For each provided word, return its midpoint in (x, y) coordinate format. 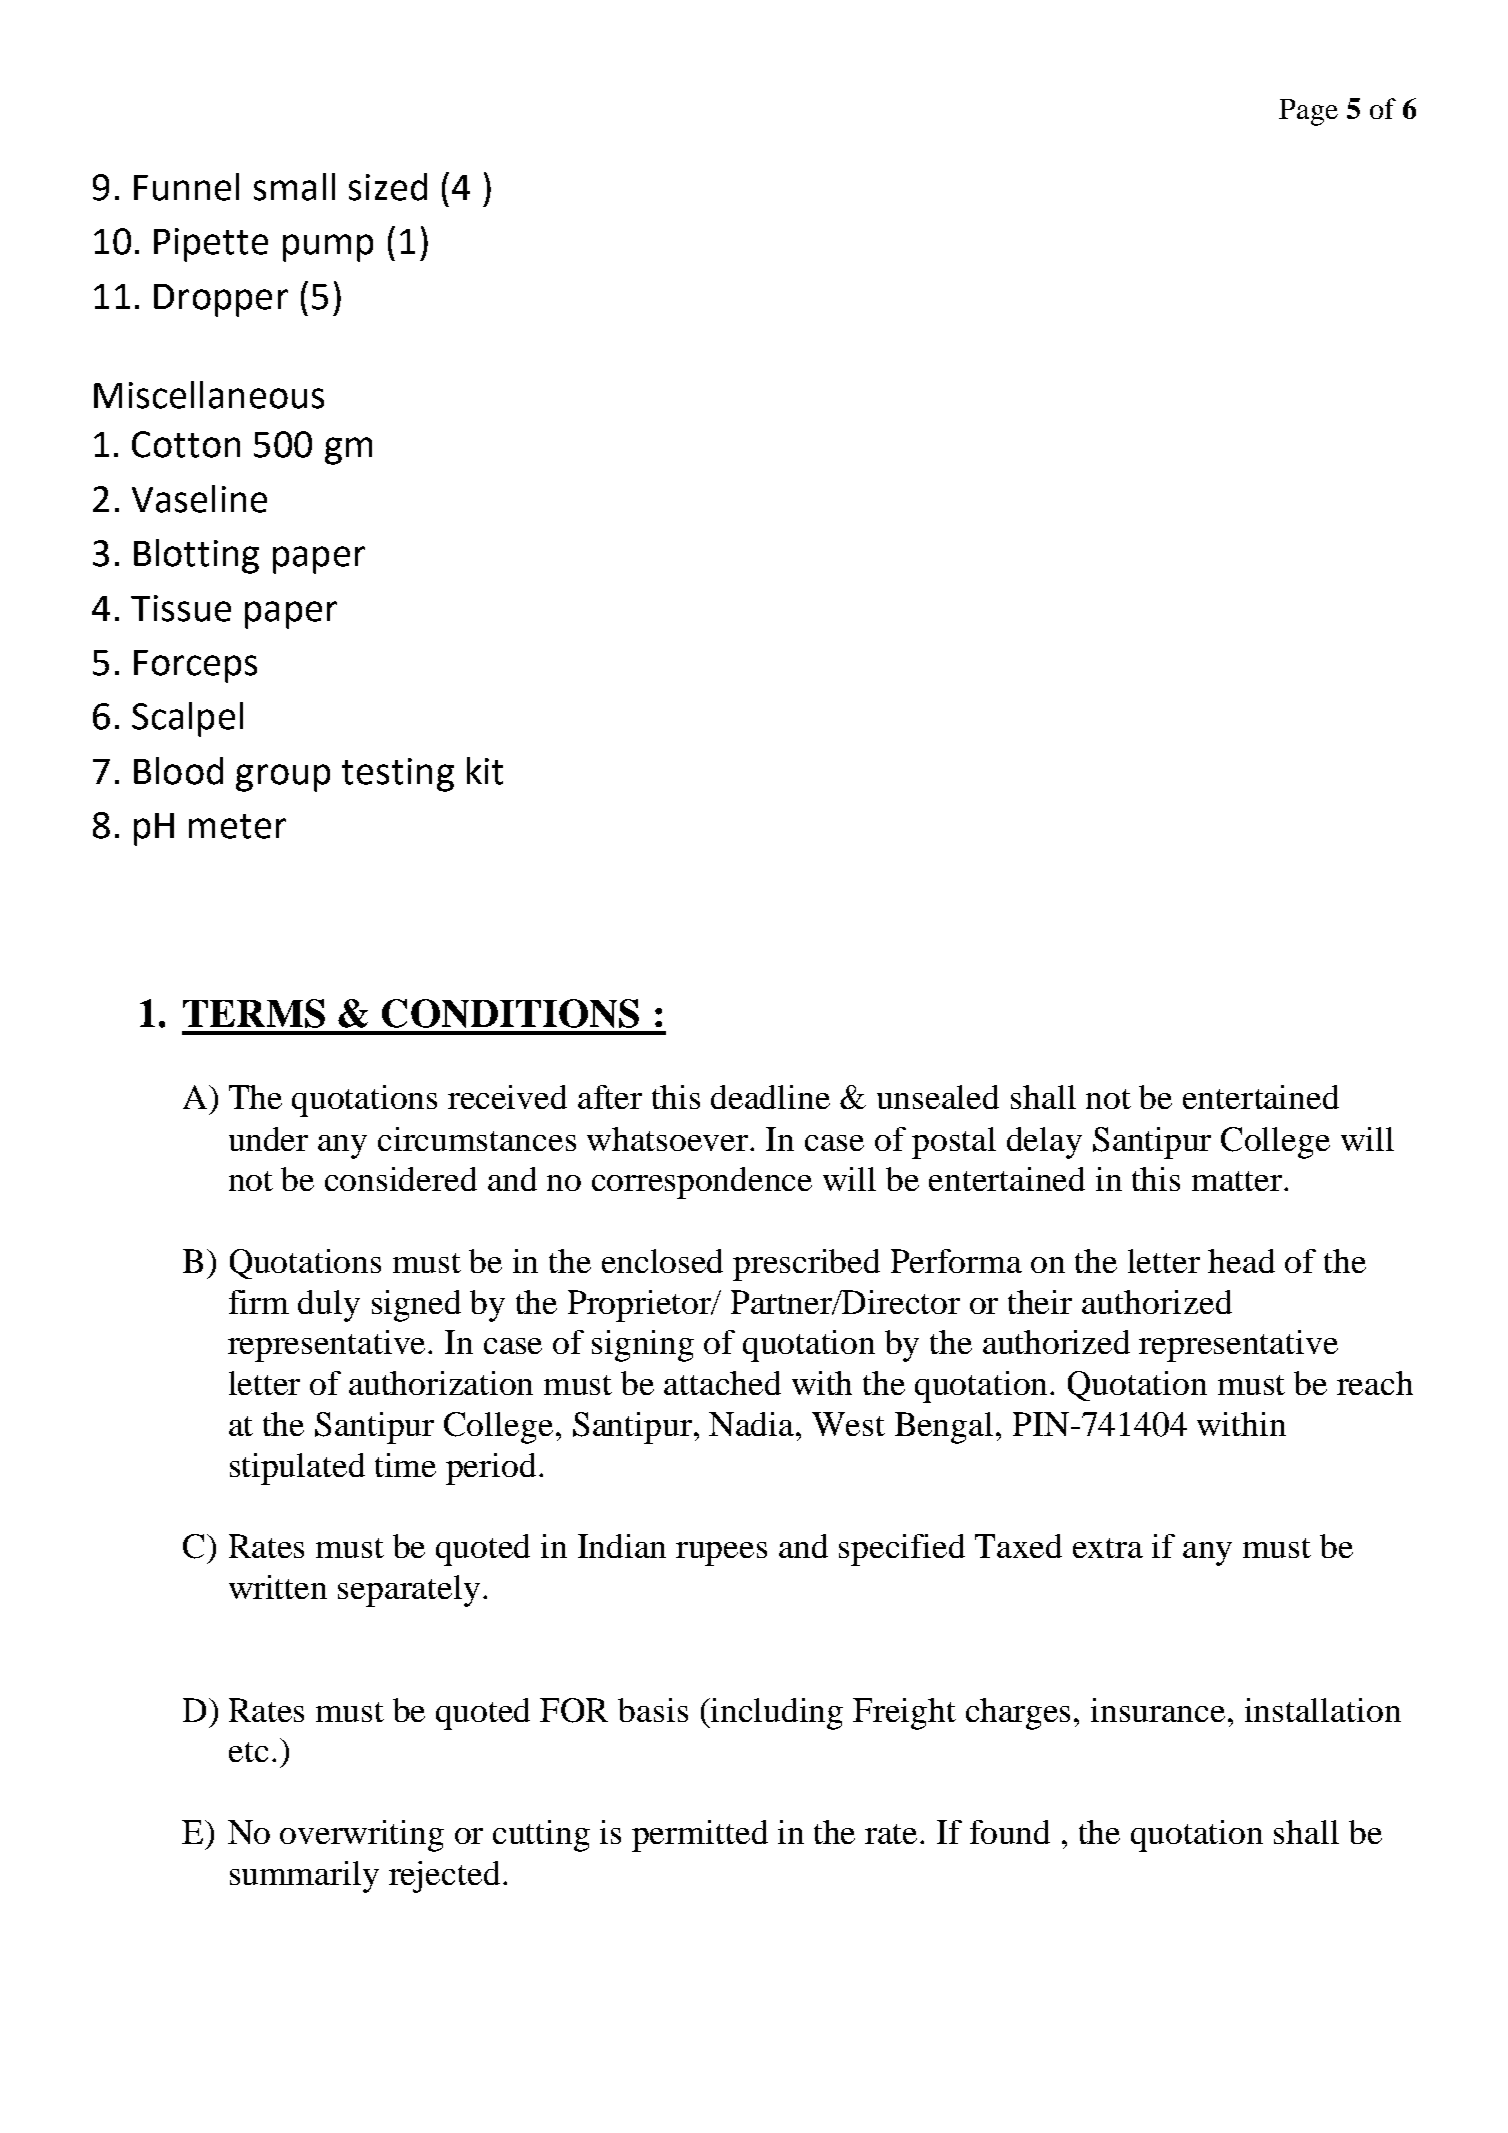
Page (1308, 112)
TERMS (254, 1013)
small (294, 187)
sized (388, 187)
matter (1238, 1181)
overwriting (362, 1836)
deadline (770, 1097)
